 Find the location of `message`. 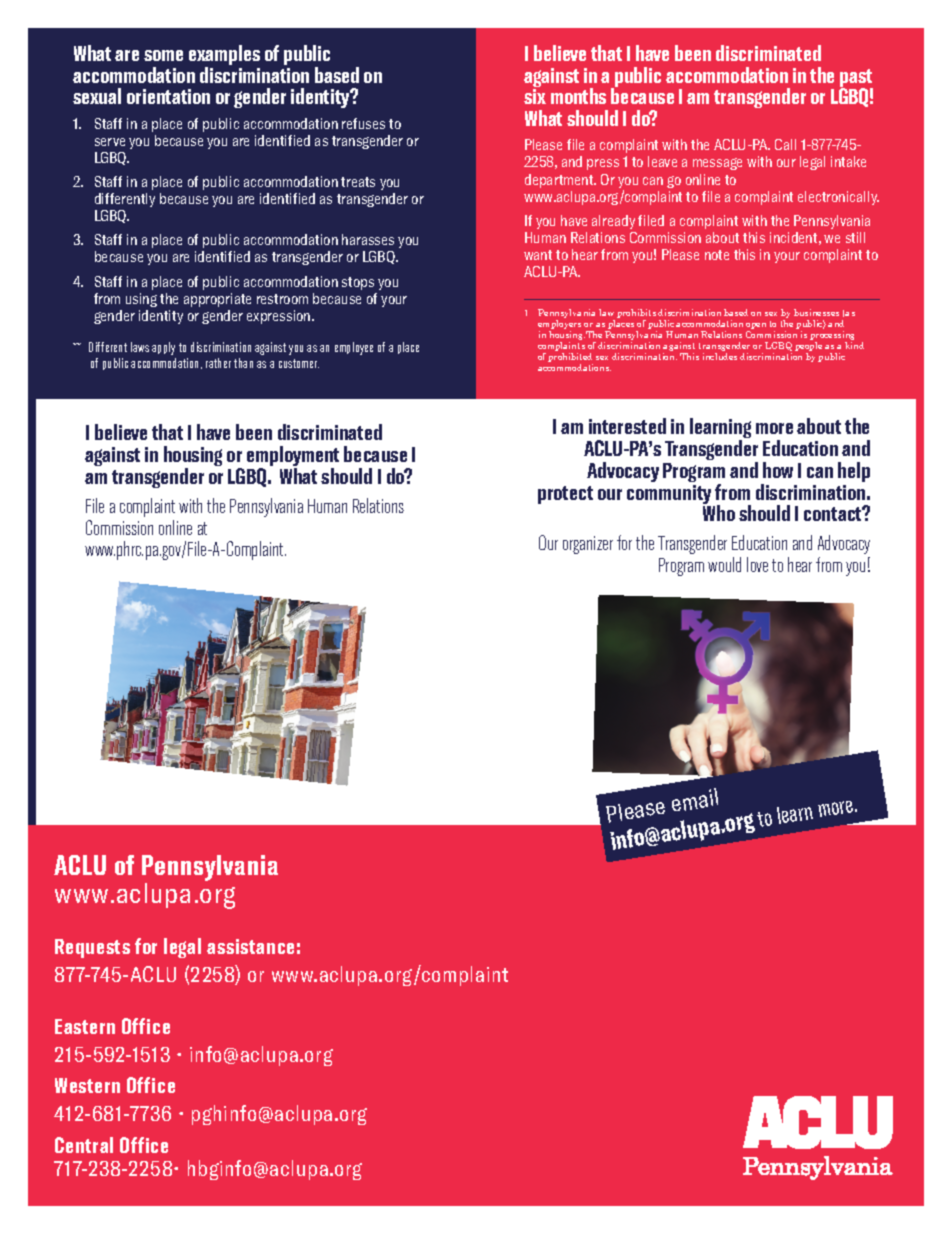

message is located at coordinates (717, 164).
